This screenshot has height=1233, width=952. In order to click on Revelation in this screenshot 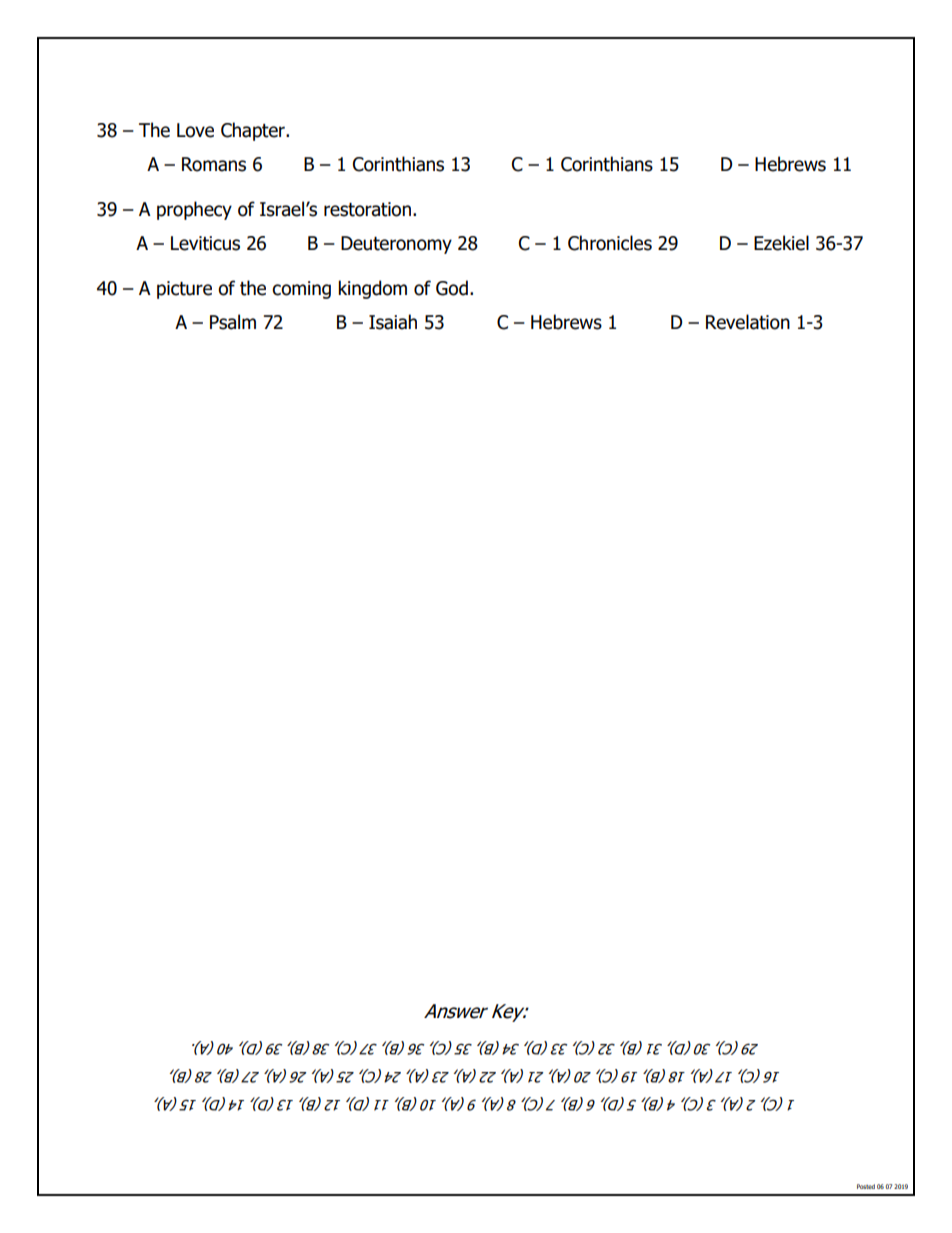, I will do `click(748, 322)`.
